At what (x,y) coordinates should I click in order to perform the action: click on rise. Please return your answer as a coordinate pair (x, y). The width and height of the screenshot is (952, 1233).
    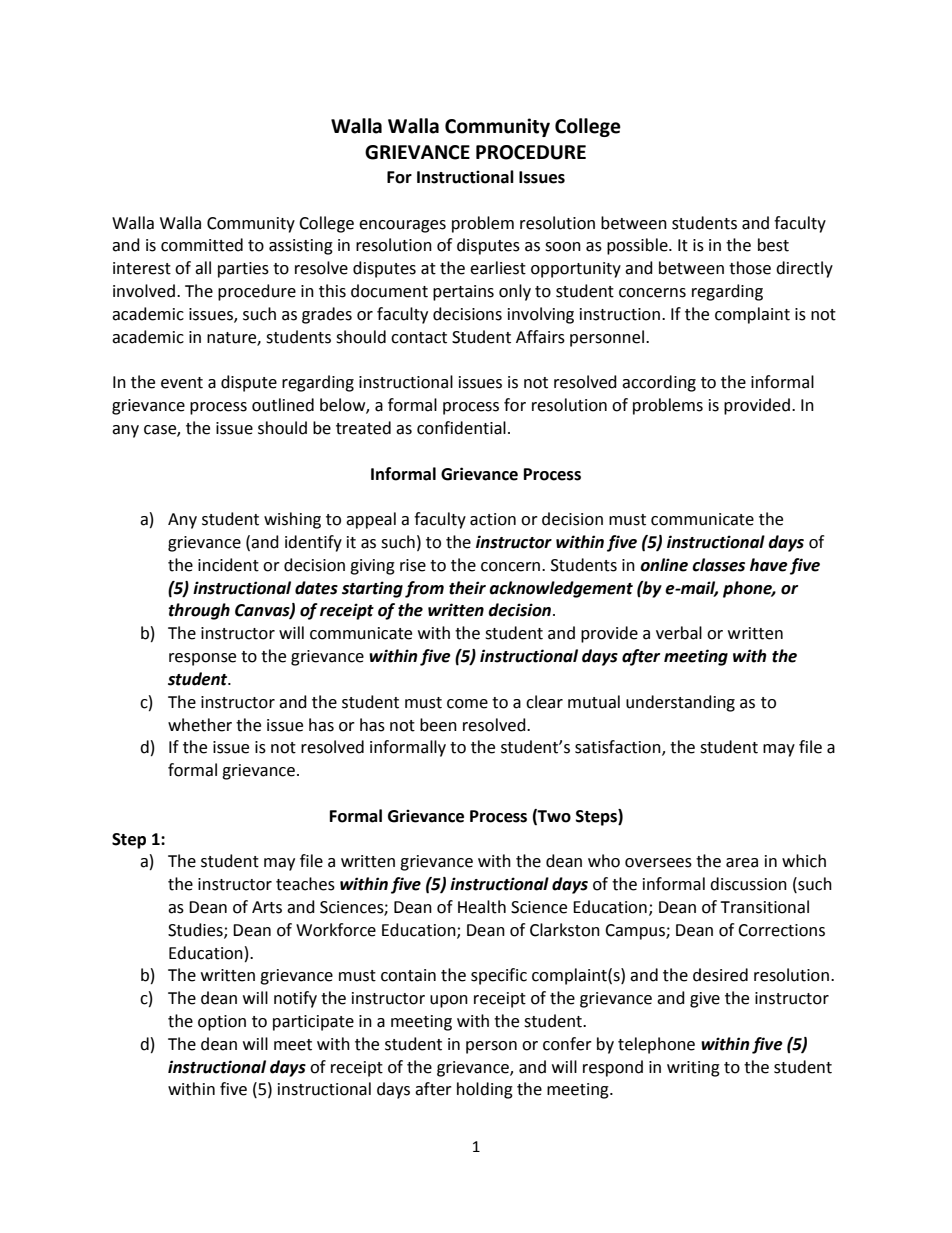
    Looking at the image, I should click on (413, 565).
